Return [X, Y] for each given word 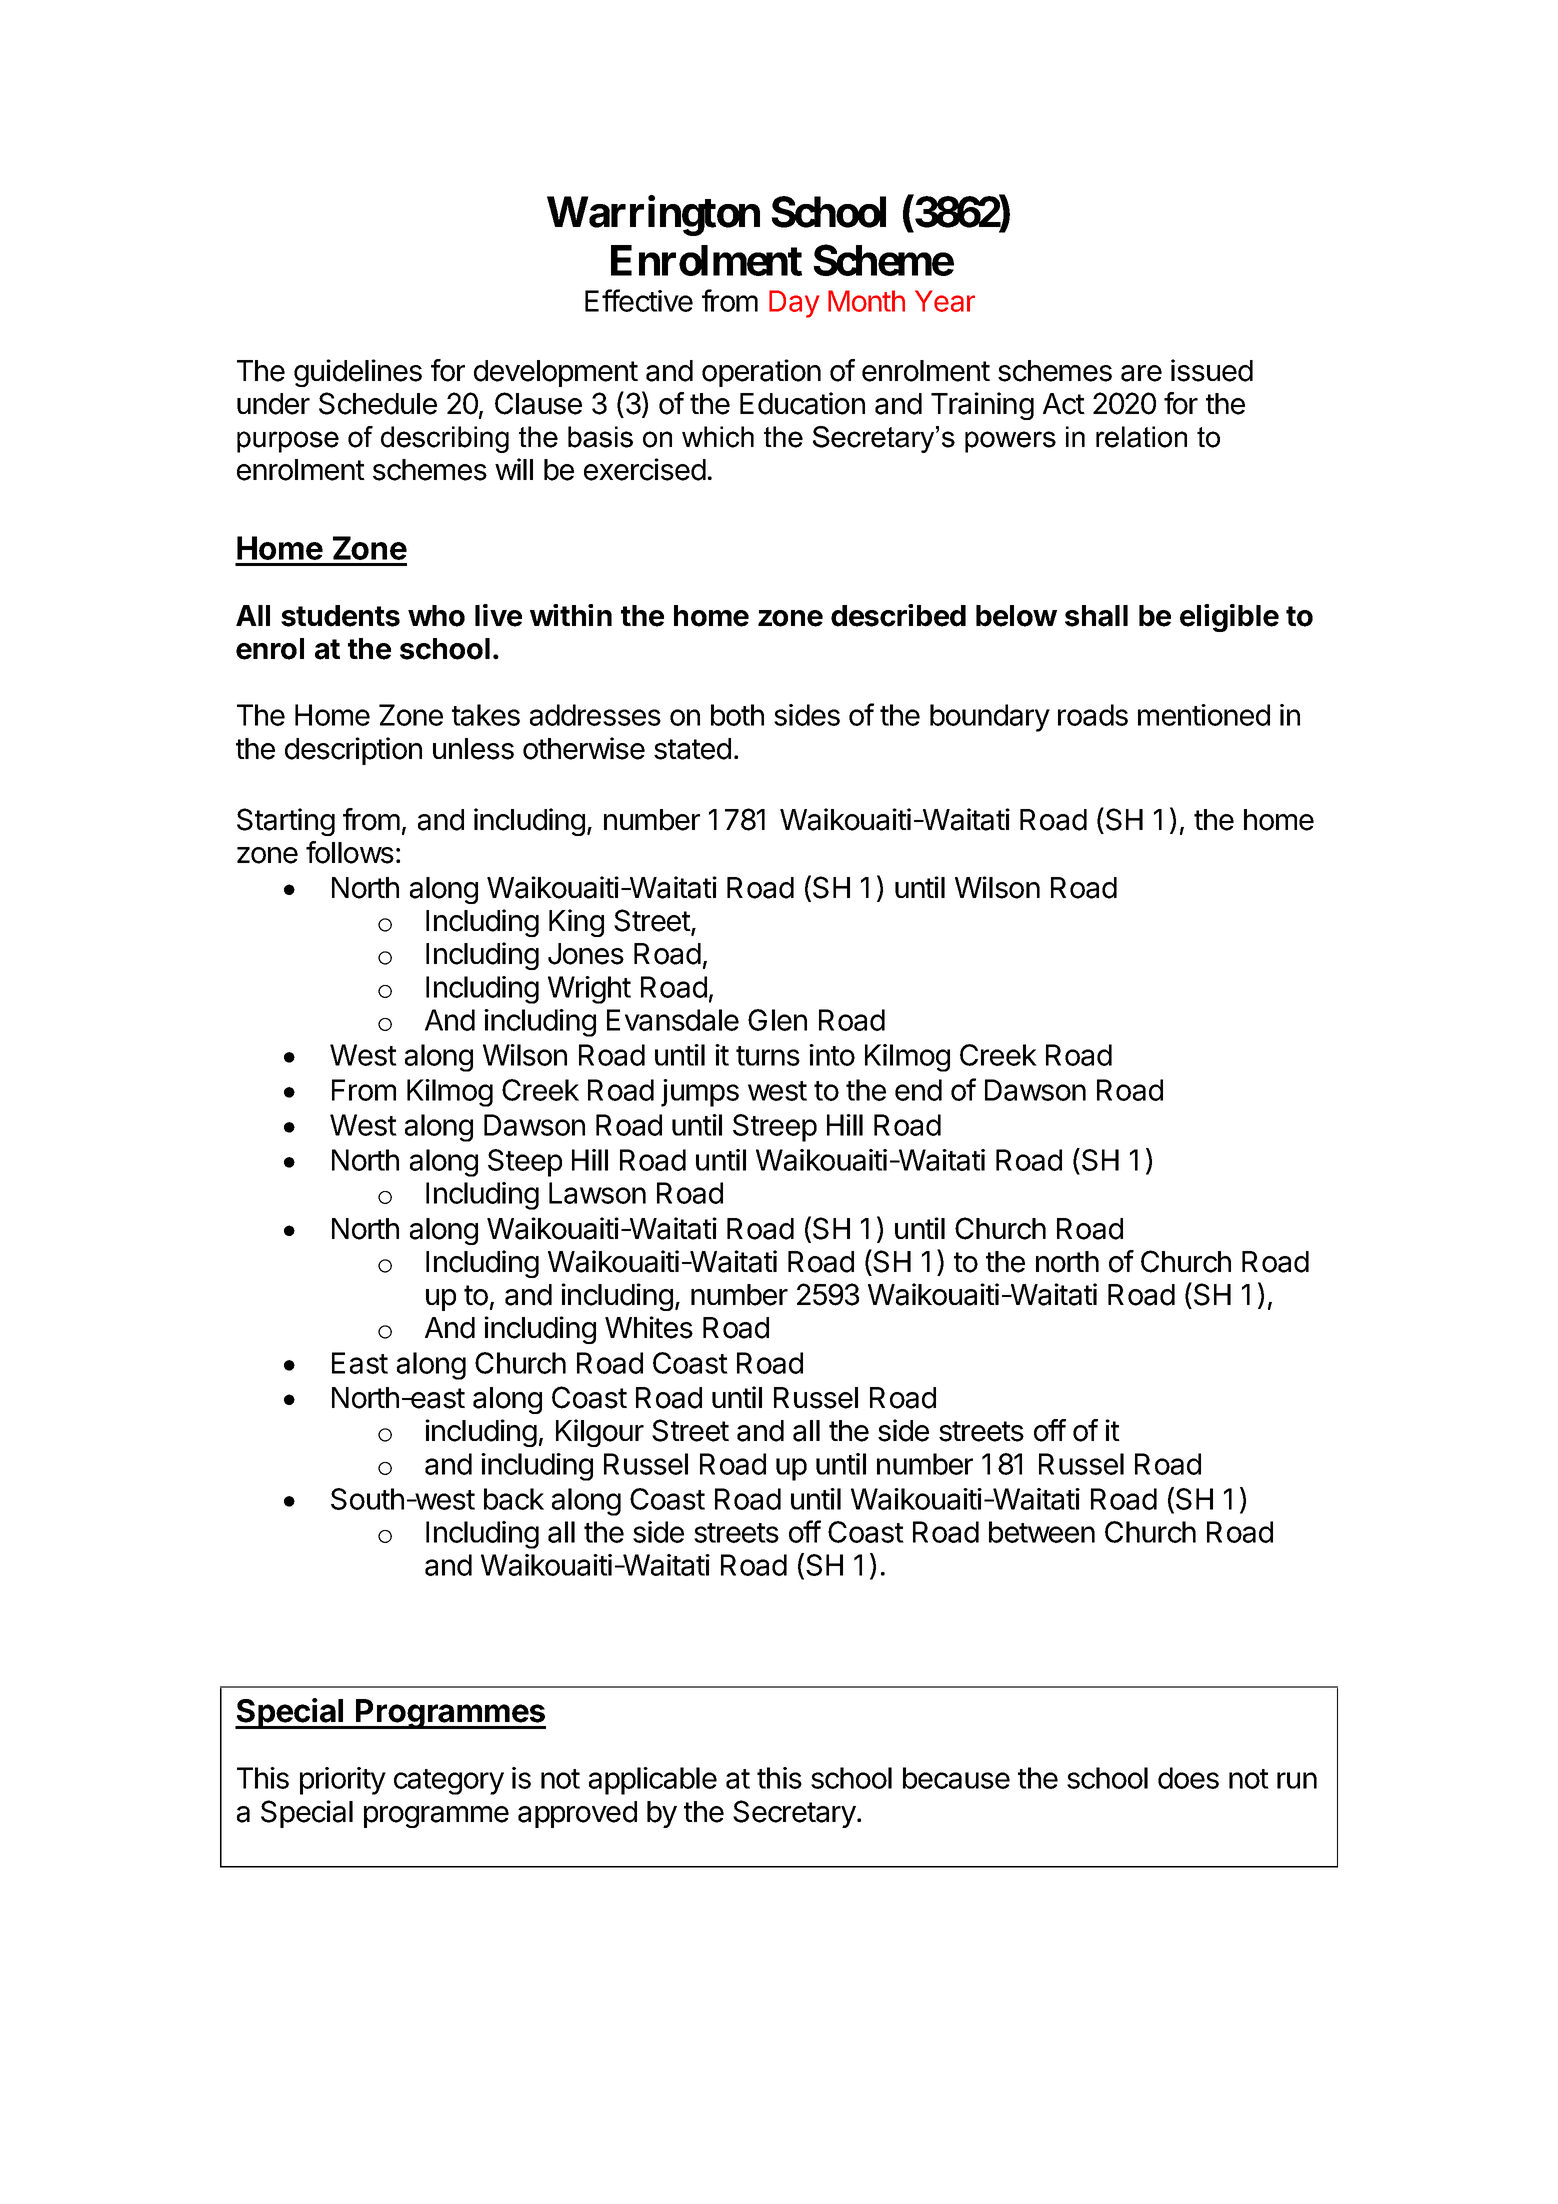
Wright [589, 990]
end [918, 1090]
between [1042, 1532]
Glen [777, 1020]
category [449, 1782]
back [514, 1499]
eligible [1229, 618]
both [737, 715]
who [436, 616]
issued [1212, 370]
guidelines [358, 373]
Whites [649, 1327]
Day [794, 304]
